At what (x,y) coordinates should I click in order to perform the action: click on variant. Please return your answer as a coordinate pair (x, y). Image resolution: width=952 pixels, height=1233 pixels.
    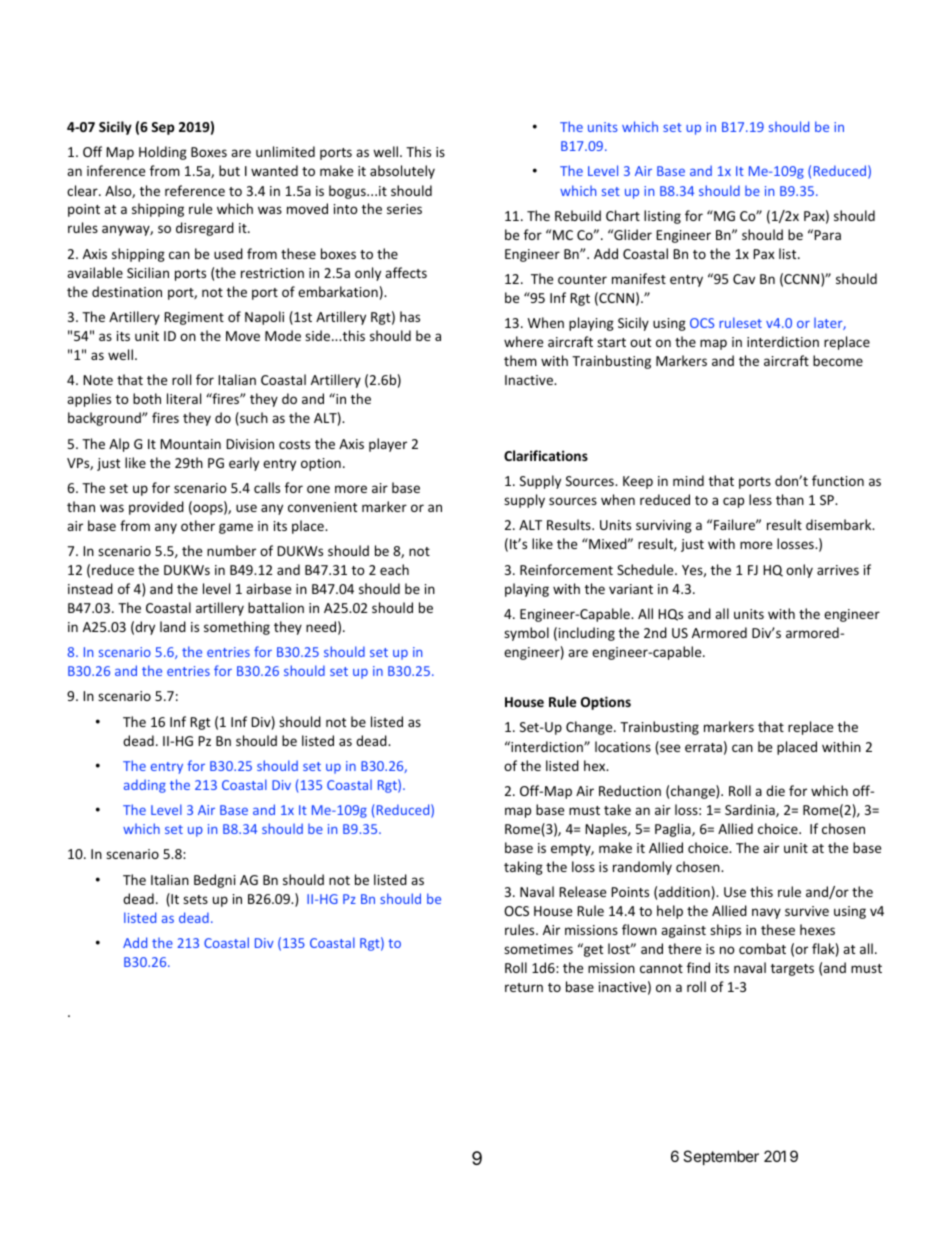
    Looking at the image, I should click on (631, 589).
